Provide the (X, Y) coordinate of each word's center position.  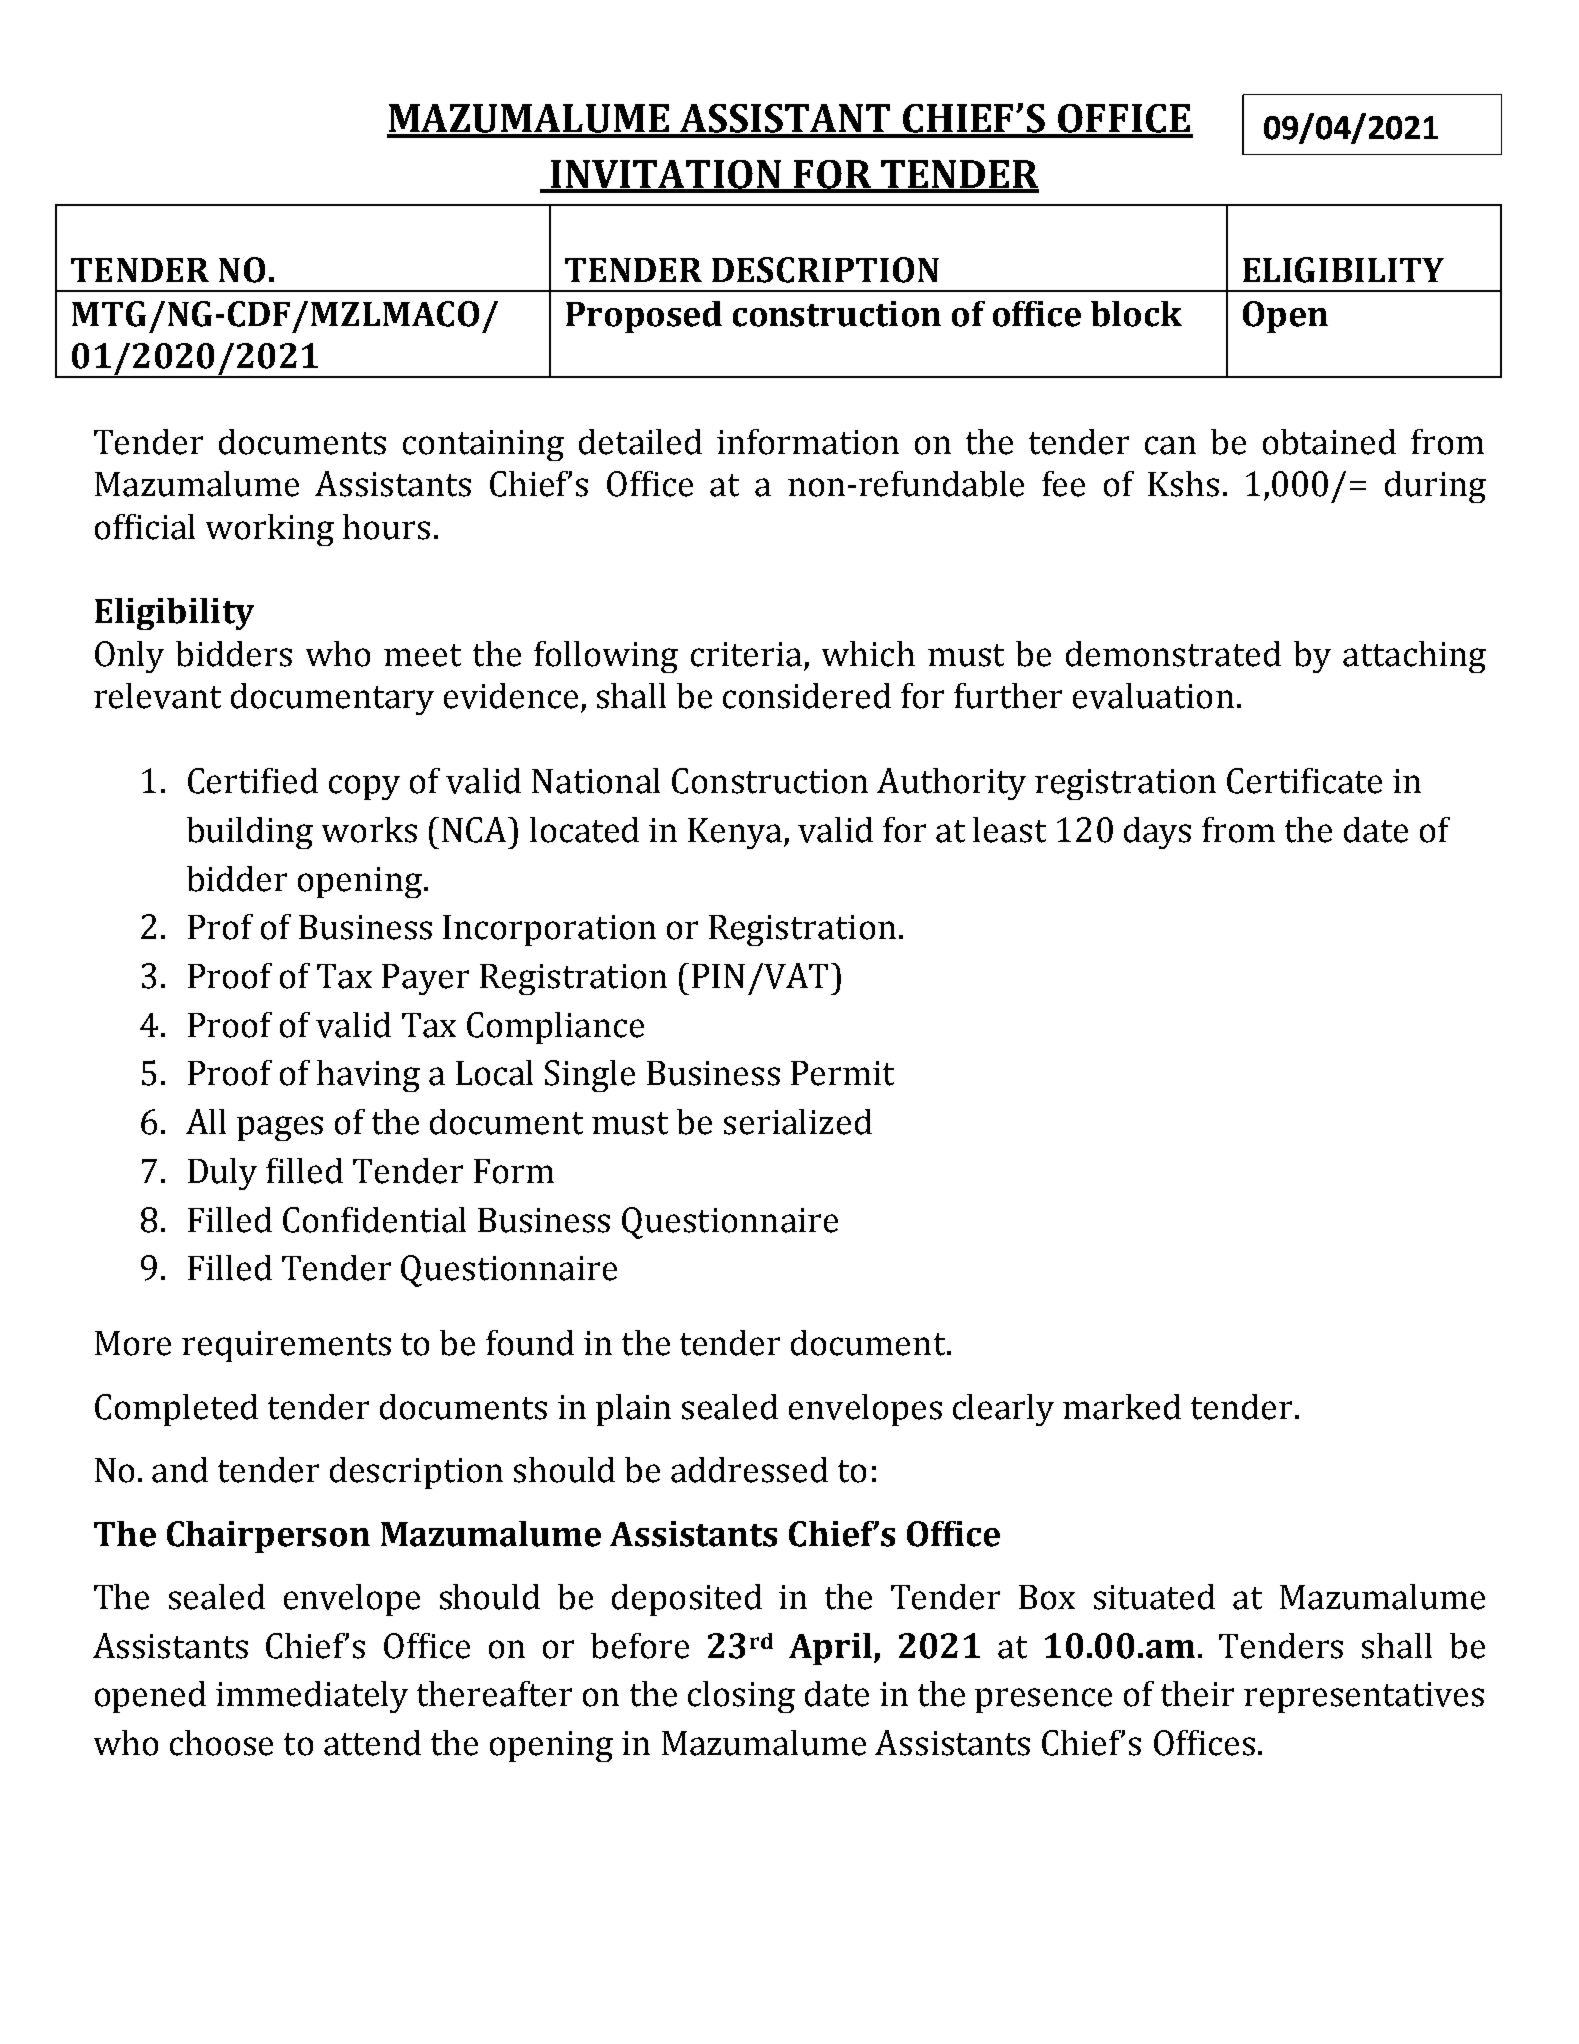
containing (483, 445)
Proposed (644, 317)
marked (1122, 1407)
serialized (798, 1122)
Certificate (1304, 781)
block (1136, 314)
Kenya (736, 833)
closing (741, 1697)
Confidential (374, 1220)
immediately (312, 1697)
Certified (253, 781)
